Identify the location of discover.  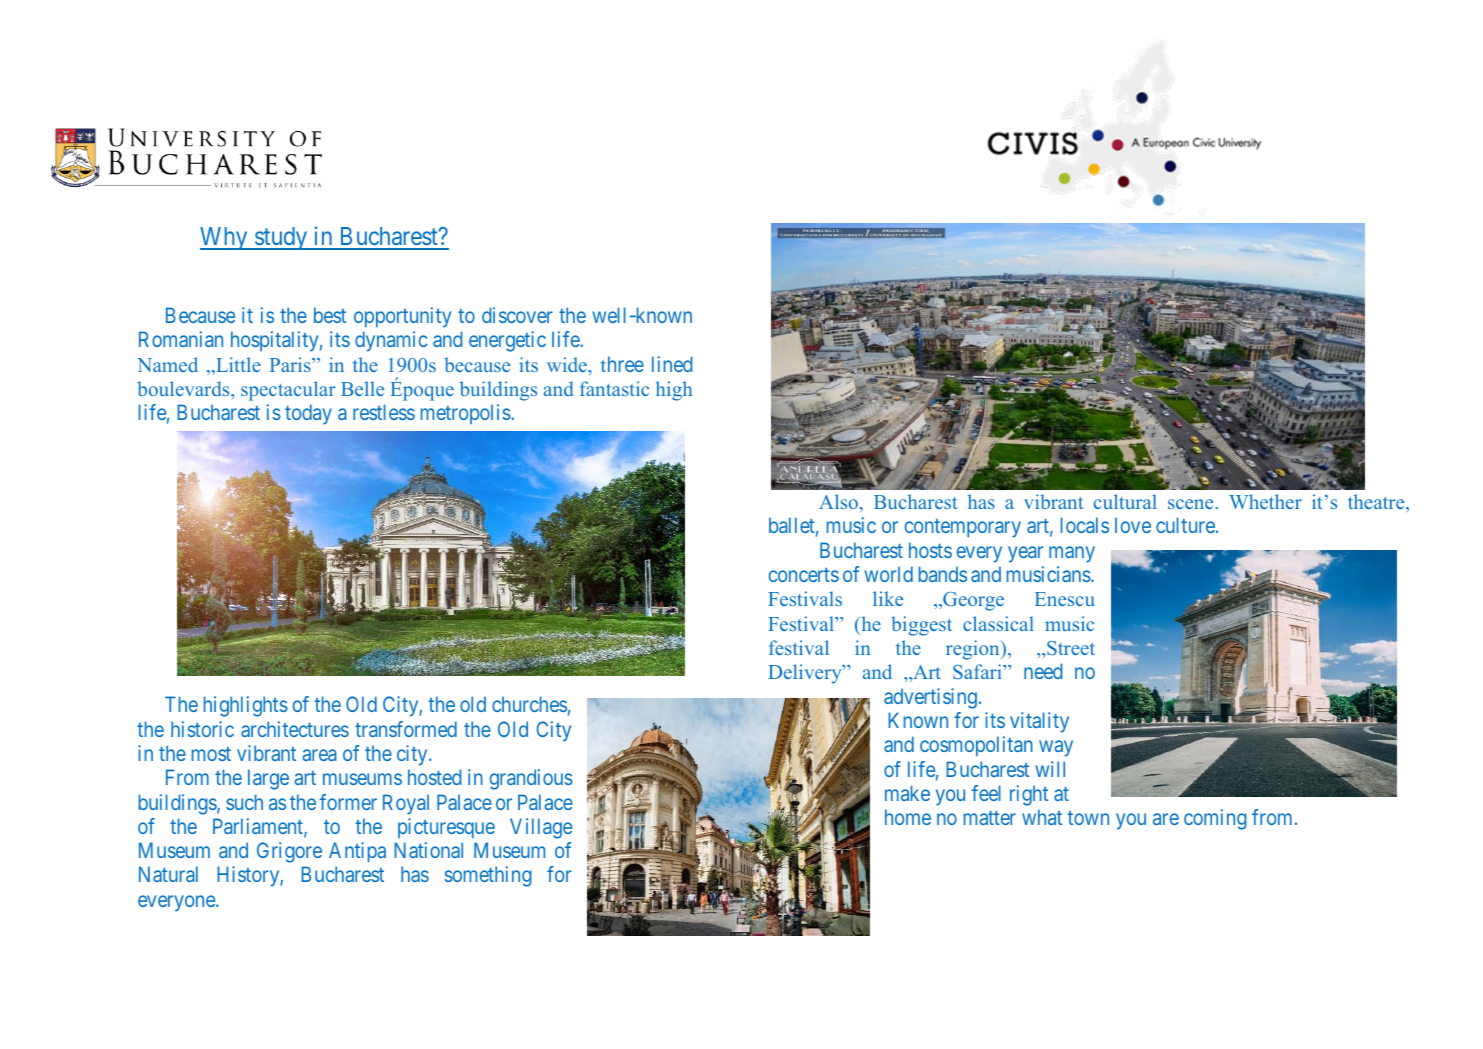
(517, 315).
